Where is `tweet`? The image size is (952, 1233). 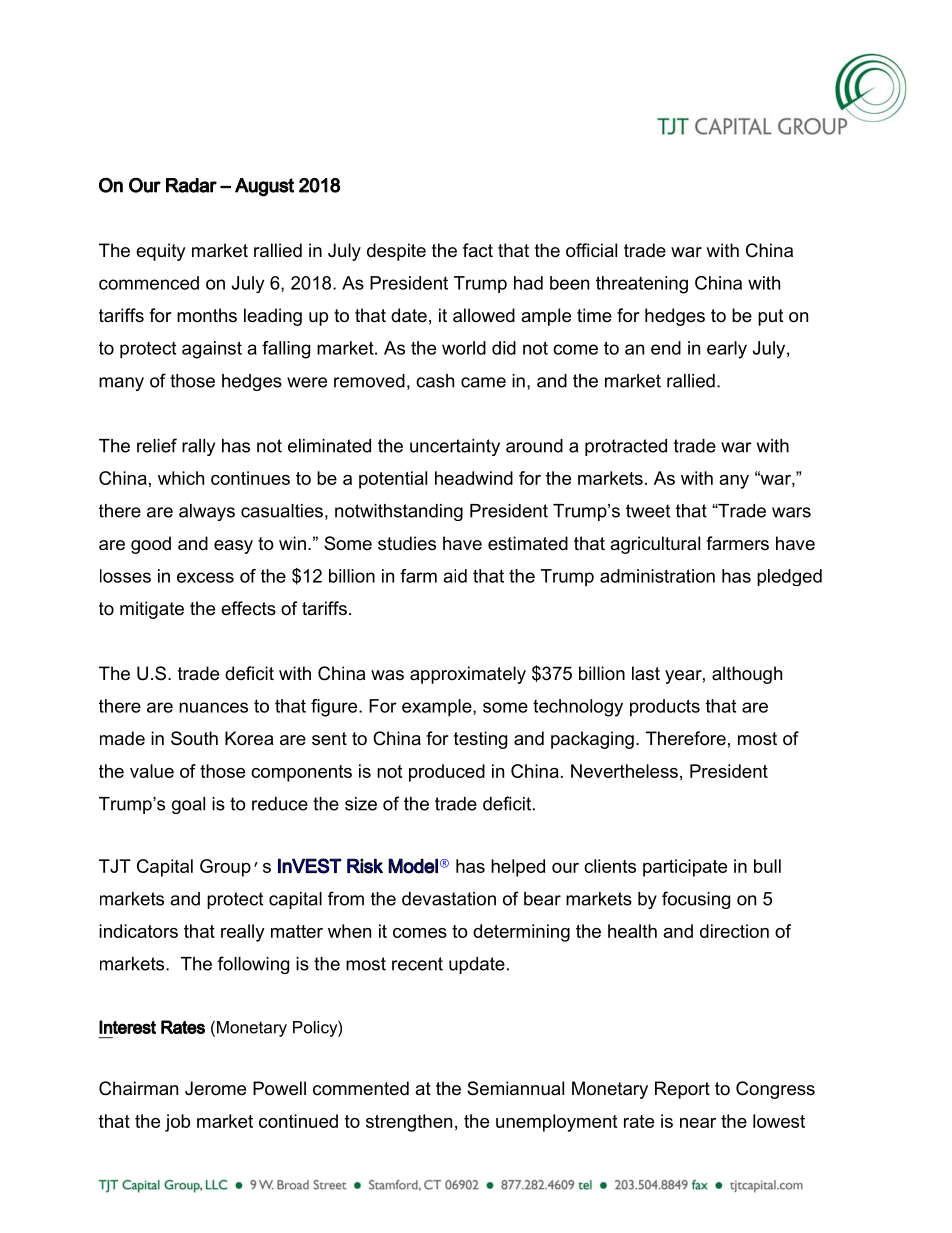
tweet is located at coordinates (648, 511).
